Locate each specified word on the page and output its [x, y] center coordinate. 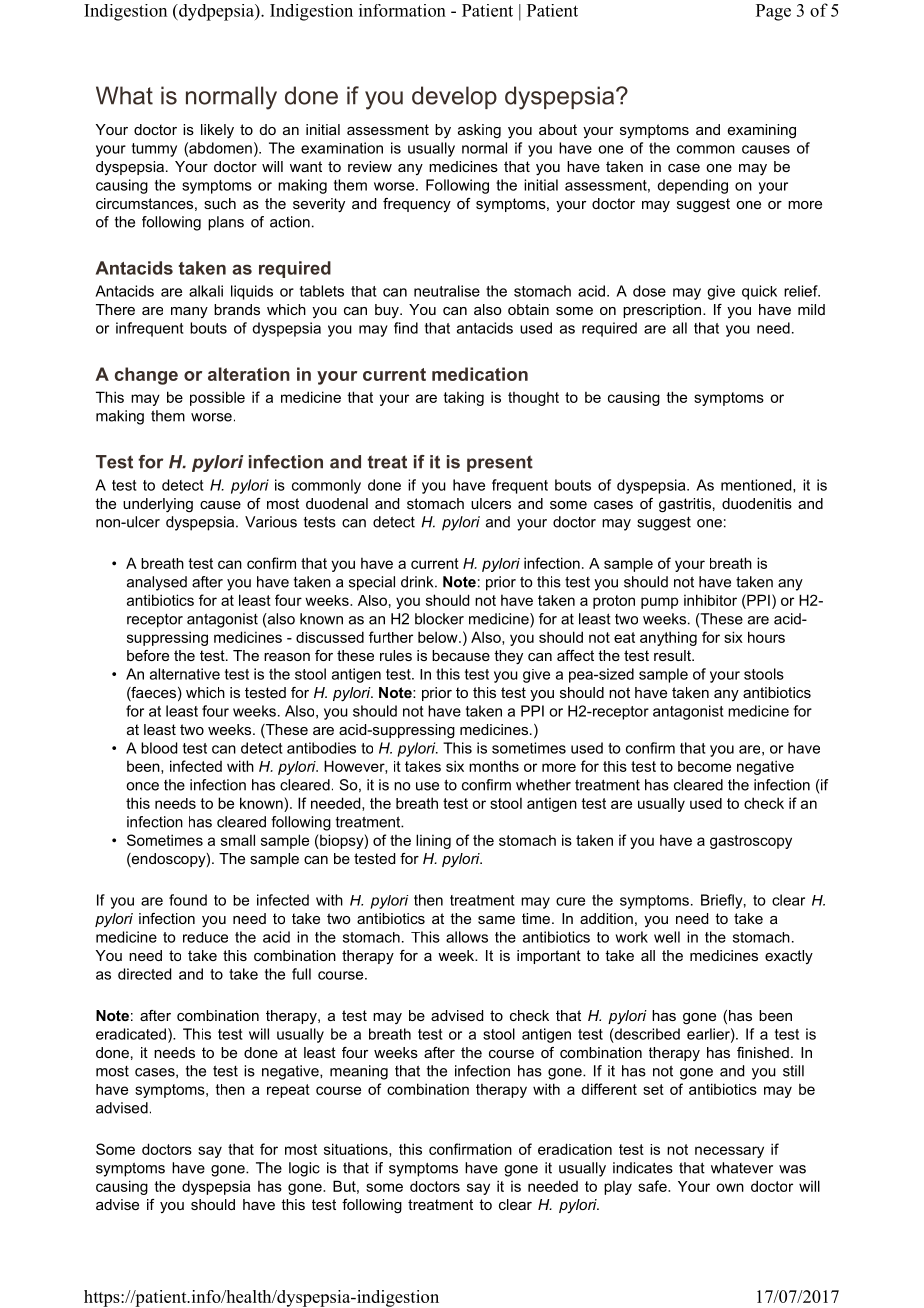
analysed [157, 583]
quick [759, 292]
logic [304, 1169]
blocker [439, 619]
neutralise [447, 291]
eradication [575, 1149]
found [188, 900]
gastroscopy [751, 842]
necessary [729, 1152]
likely [217, 131]
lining [433, 841]
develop [454, 97]
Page [773, 12]
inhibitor [710, 600]
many [189, 312]
